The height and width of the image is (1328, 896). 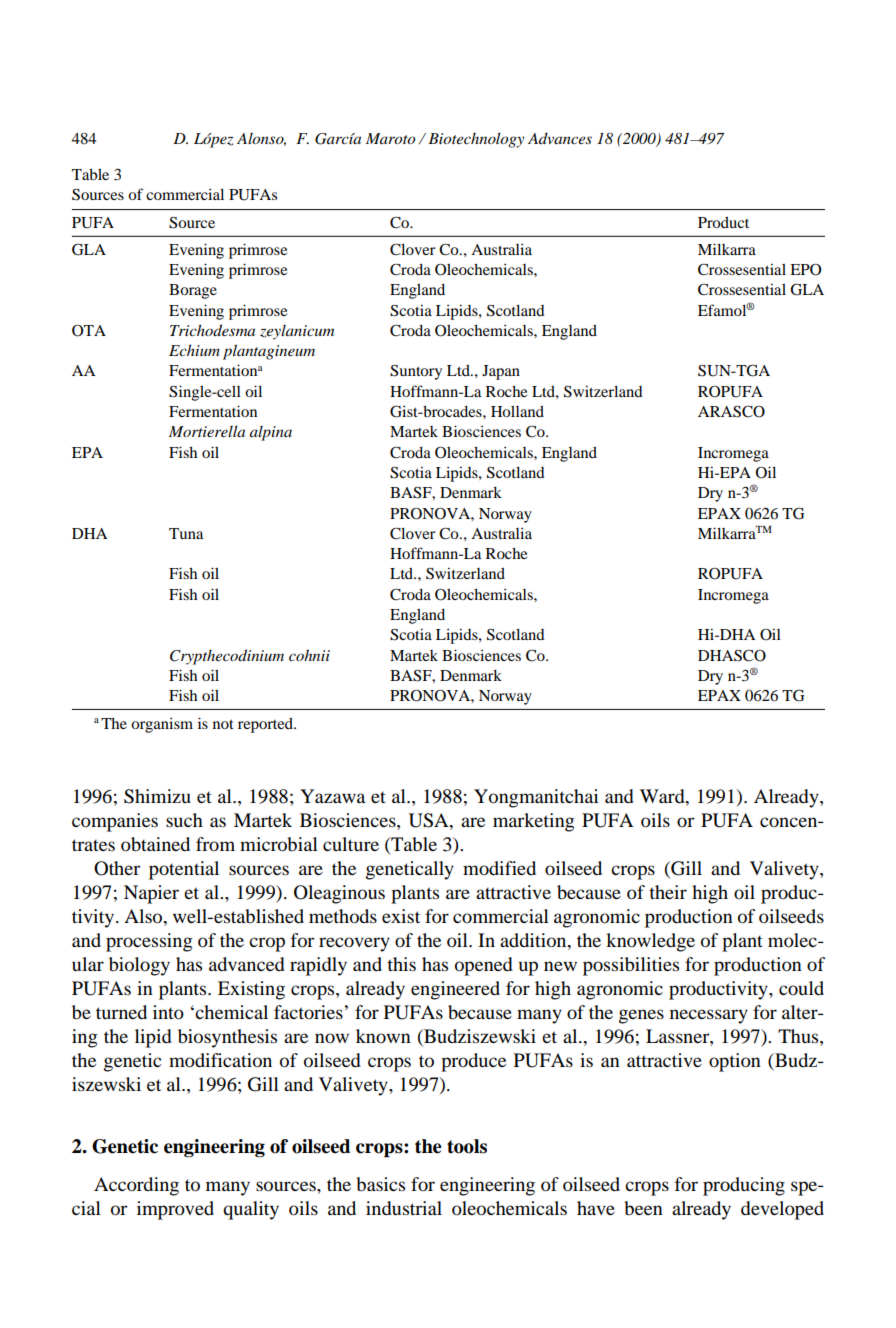 What do you see at coordinates (668, 892) in the image?
I see `their` at bounding box center [668, 892].
